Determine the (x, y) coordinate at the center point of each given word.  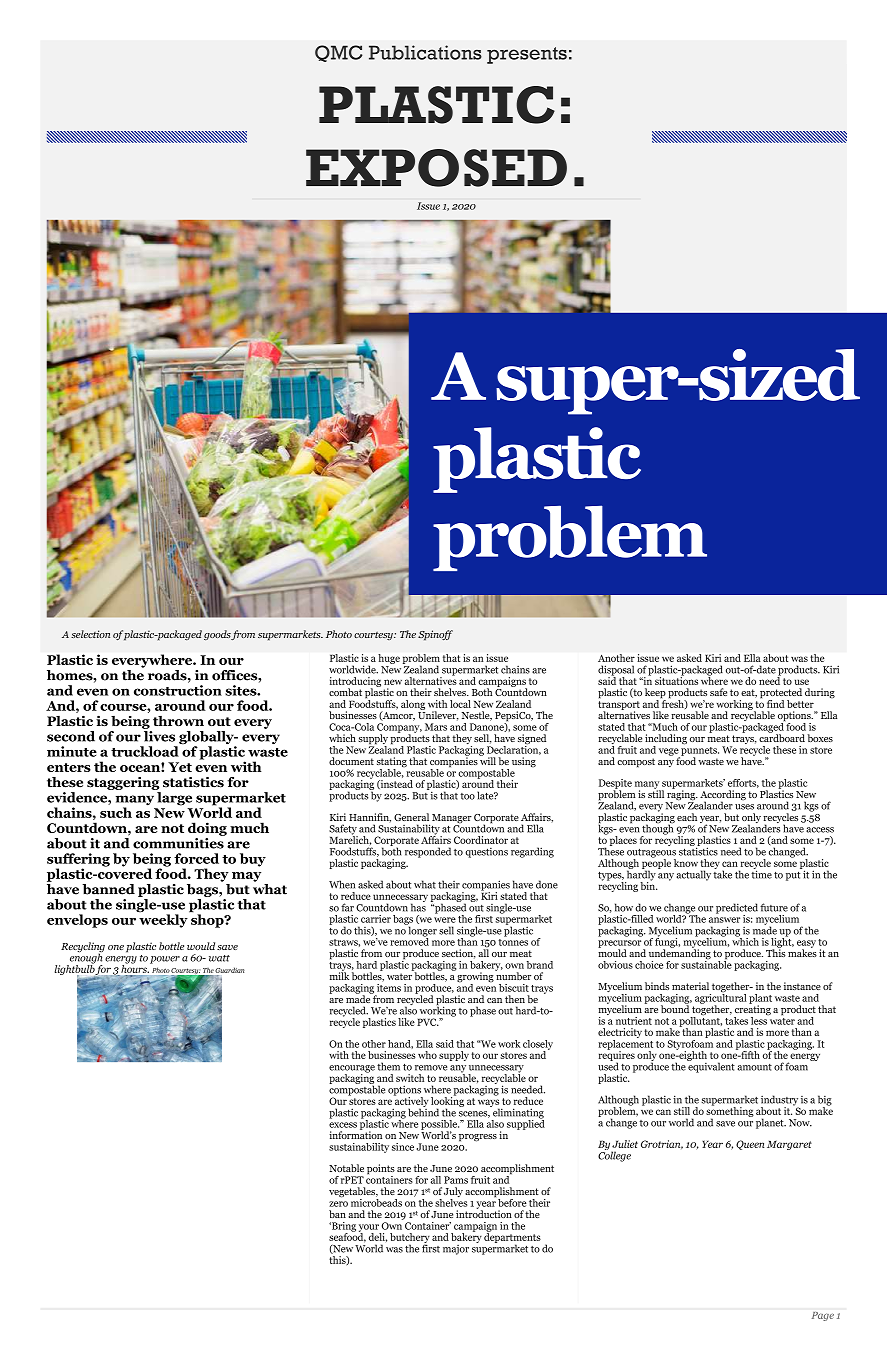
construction (178, 690)
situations (676, 680)
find (776, 704)
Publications (425, 52)
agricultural (721, 998)
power (165, 960)
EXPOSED (436, 168)
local (460, 704)
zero (338, 1204)
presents (527, 55)
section (459, 954)
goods (217, 635)
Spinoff (435, 635)
